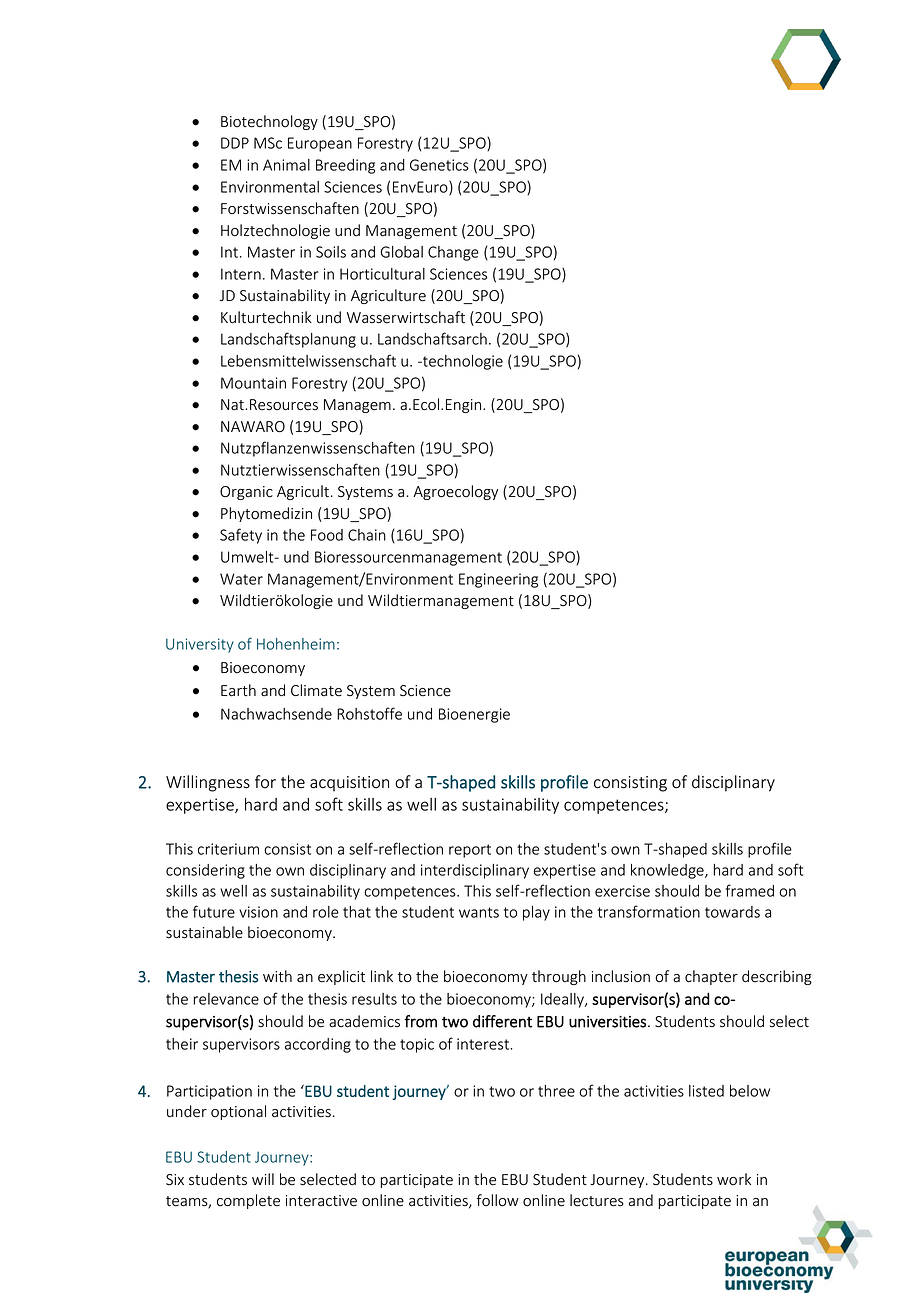  I want to click on Chain, so click(367, 535).
